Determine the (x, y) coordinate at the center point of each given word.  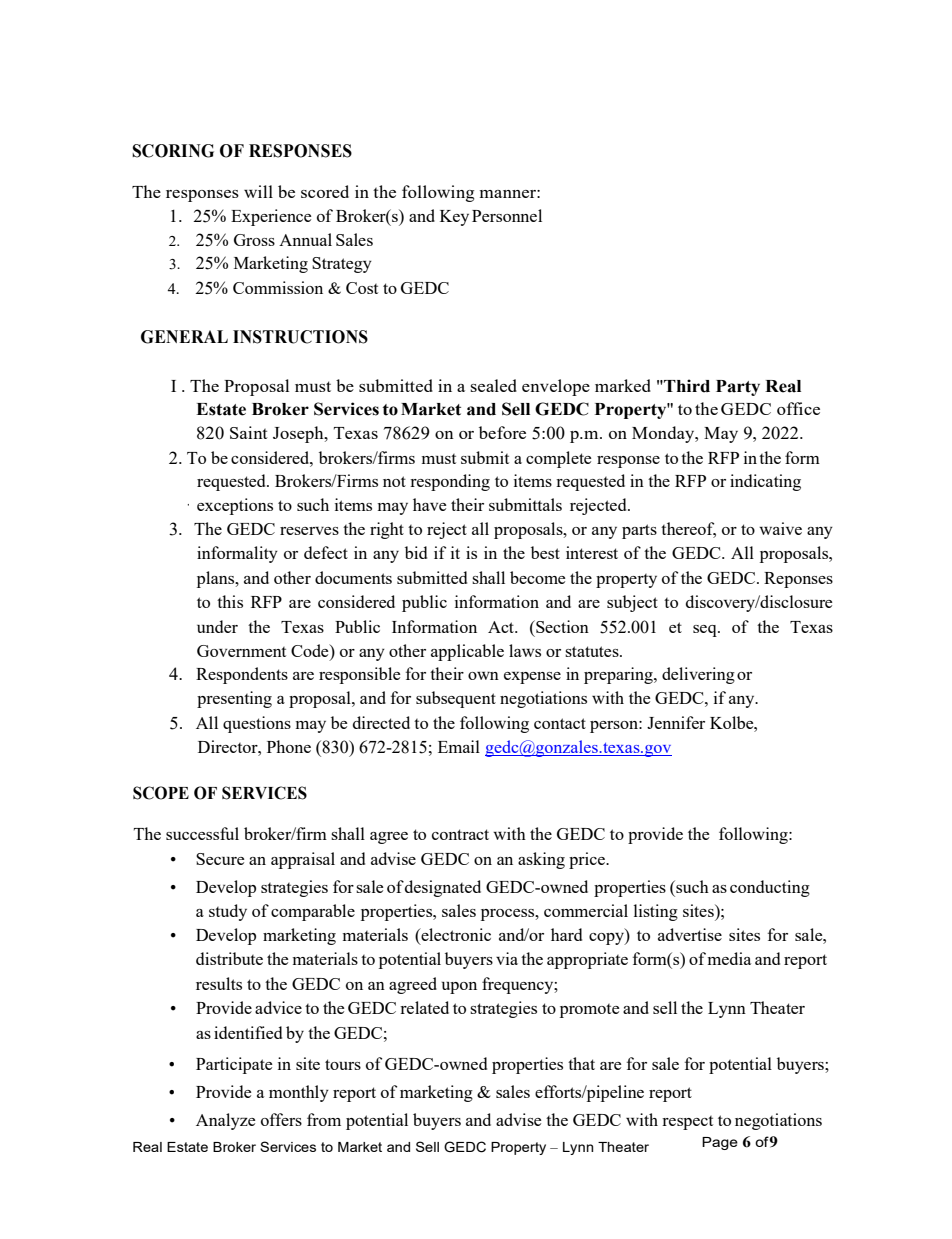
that (581, 1063)
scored (325, 191)
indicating (765, 482)
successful (202, 833)
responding (450, 482)
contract (460, 834)
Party (738, 388)
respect (687, 1123)
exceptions (235, 506)
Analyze (225, 1121)
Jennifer (676, 722)
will (258, 191)
